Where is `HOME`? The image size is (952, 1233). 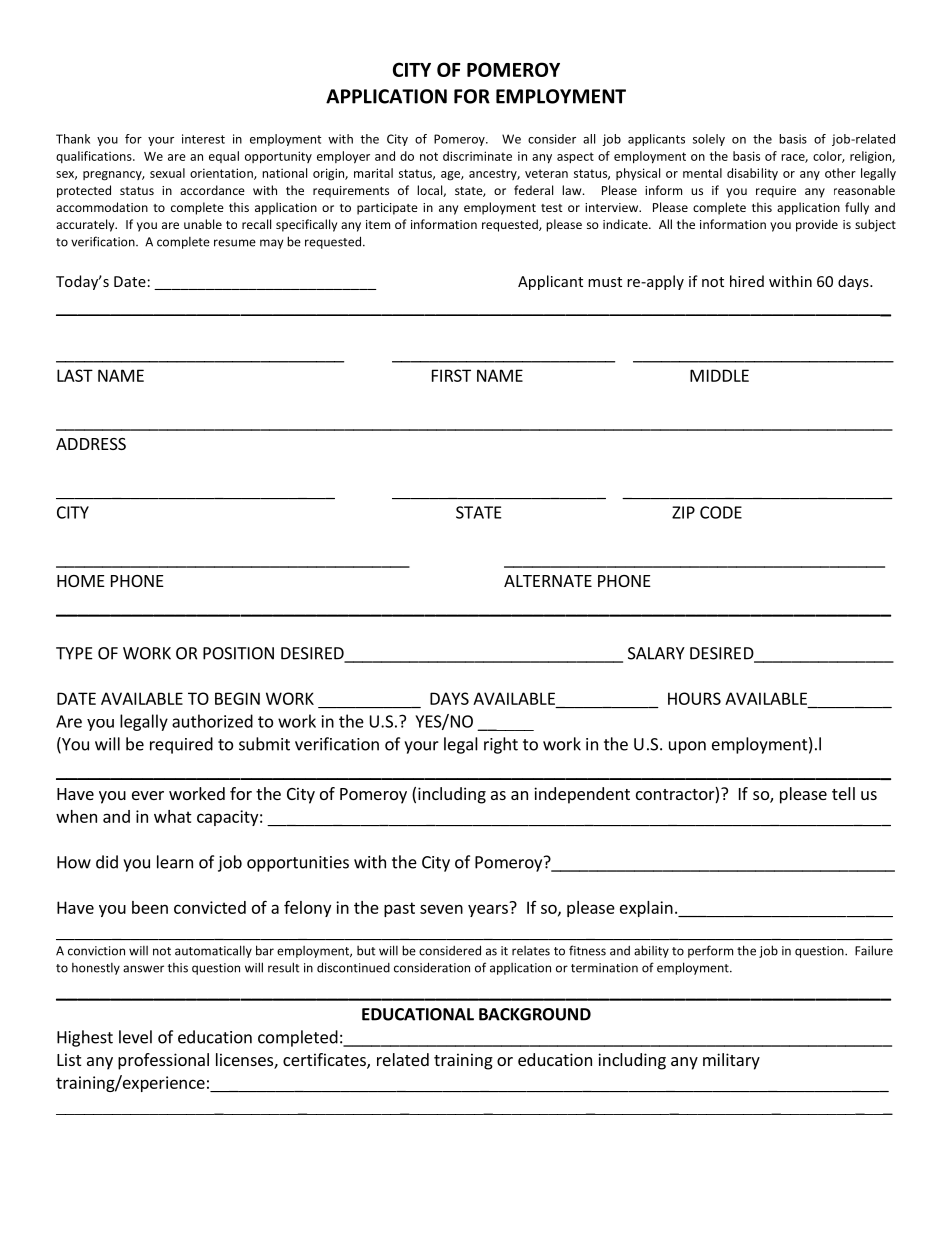 HOME is located at coordinates (81, 581).
